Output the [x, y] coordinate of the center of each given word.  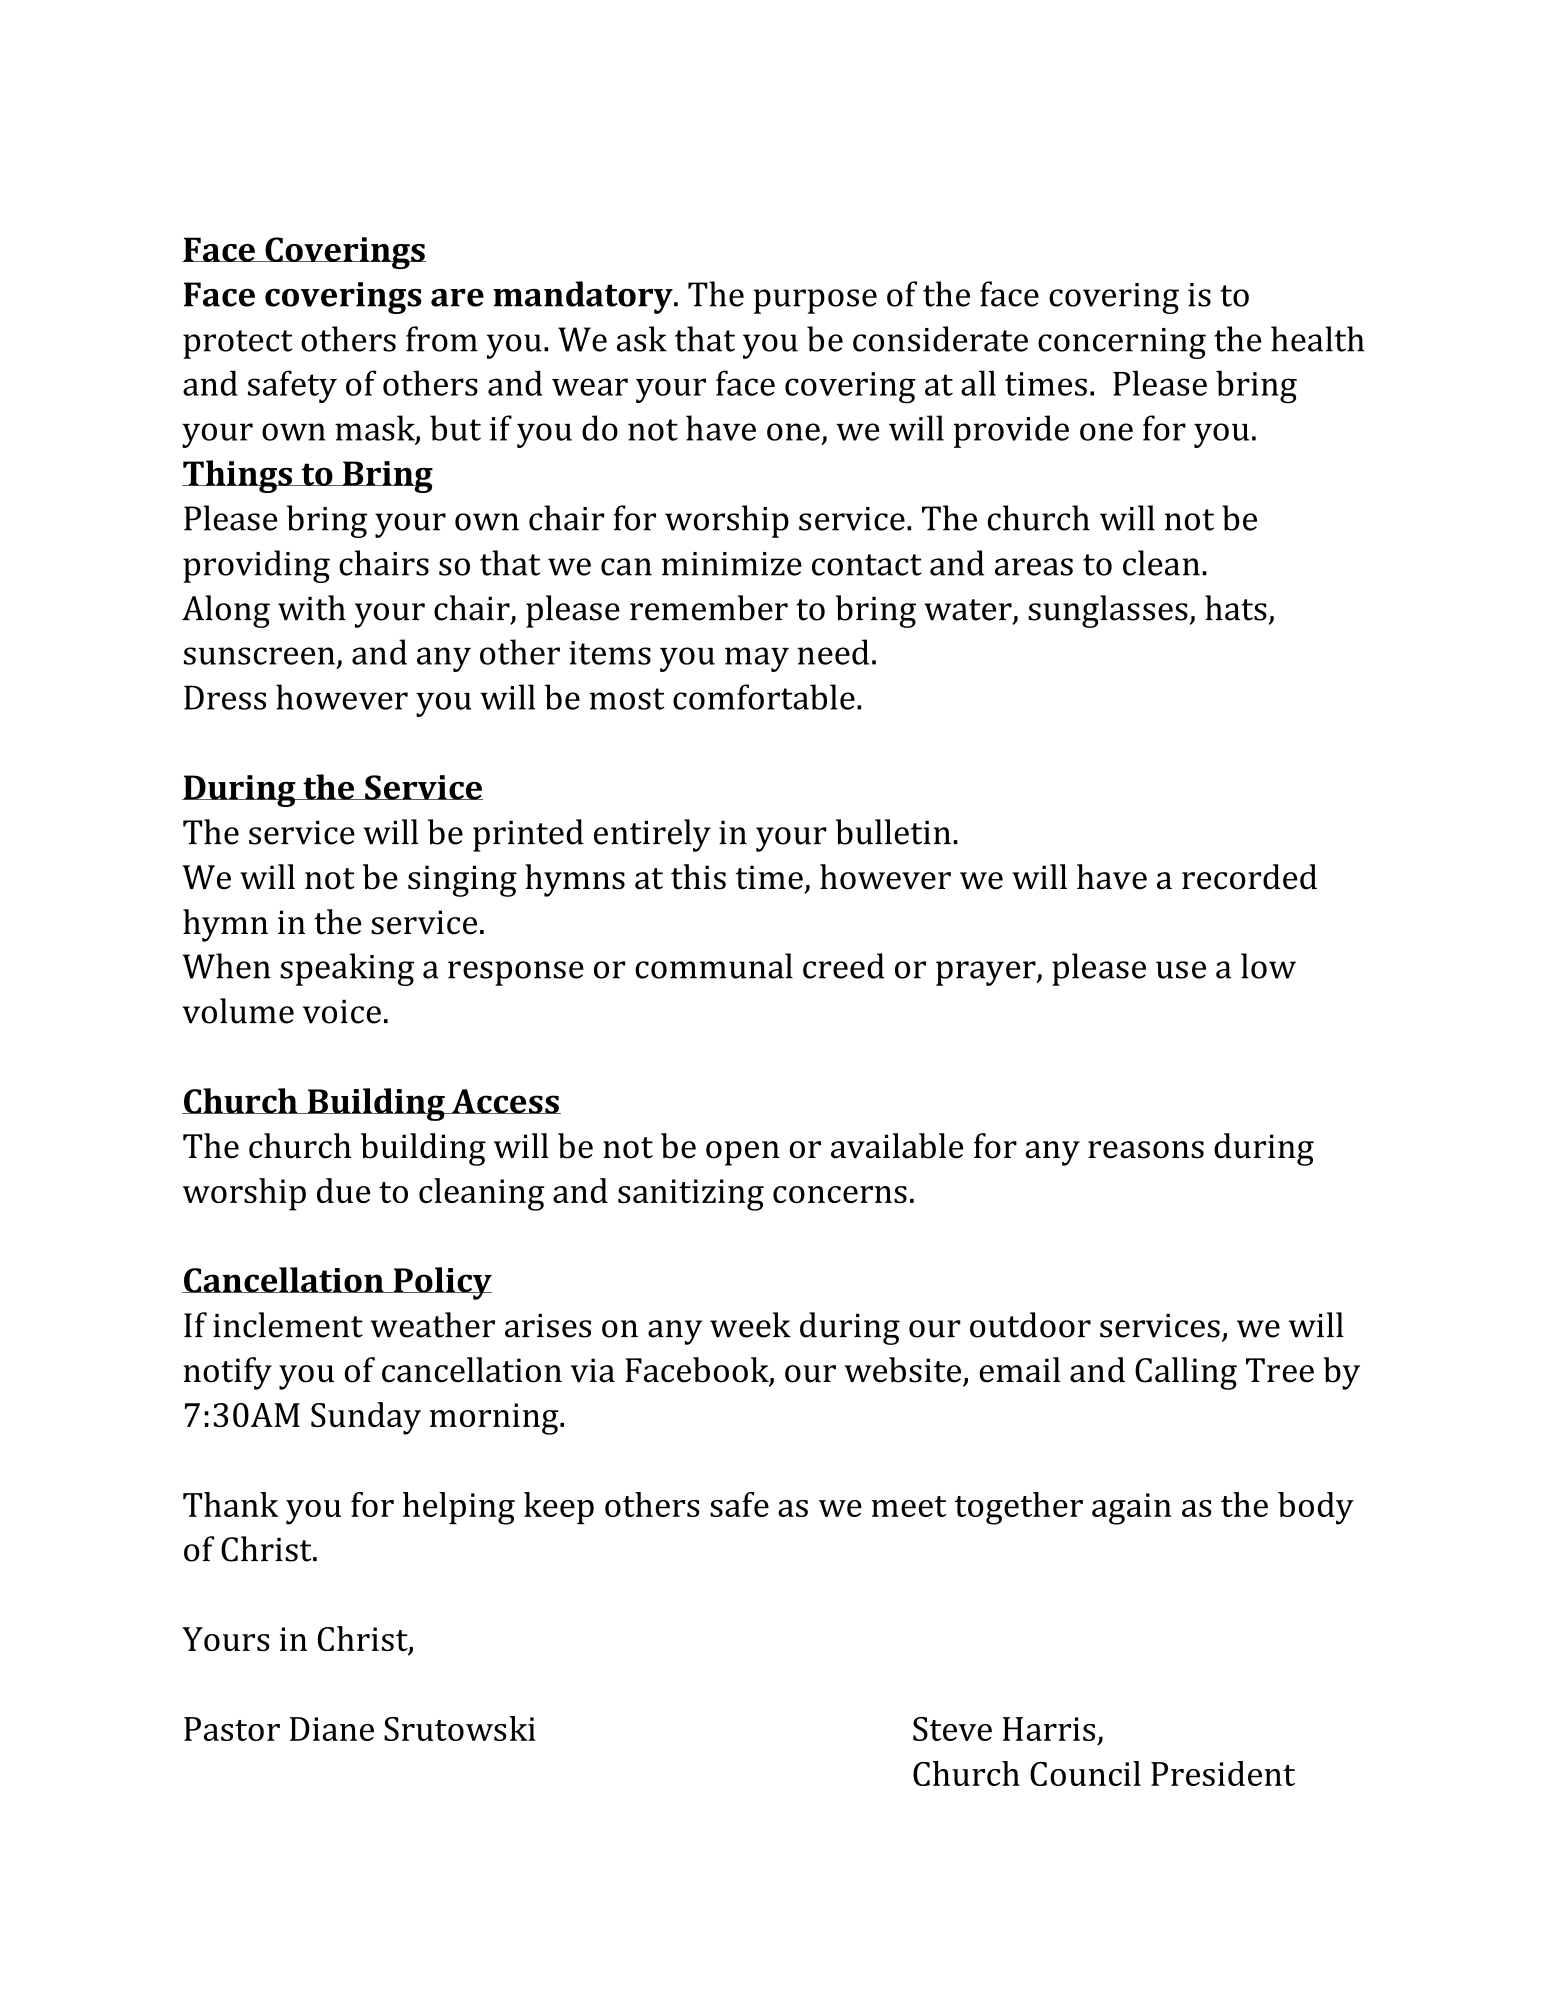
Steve [952, 1729]
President [1223, 1773]
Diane [332, 1729]
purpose [815, 301]
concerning [1122, 343]
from [442, 339]
